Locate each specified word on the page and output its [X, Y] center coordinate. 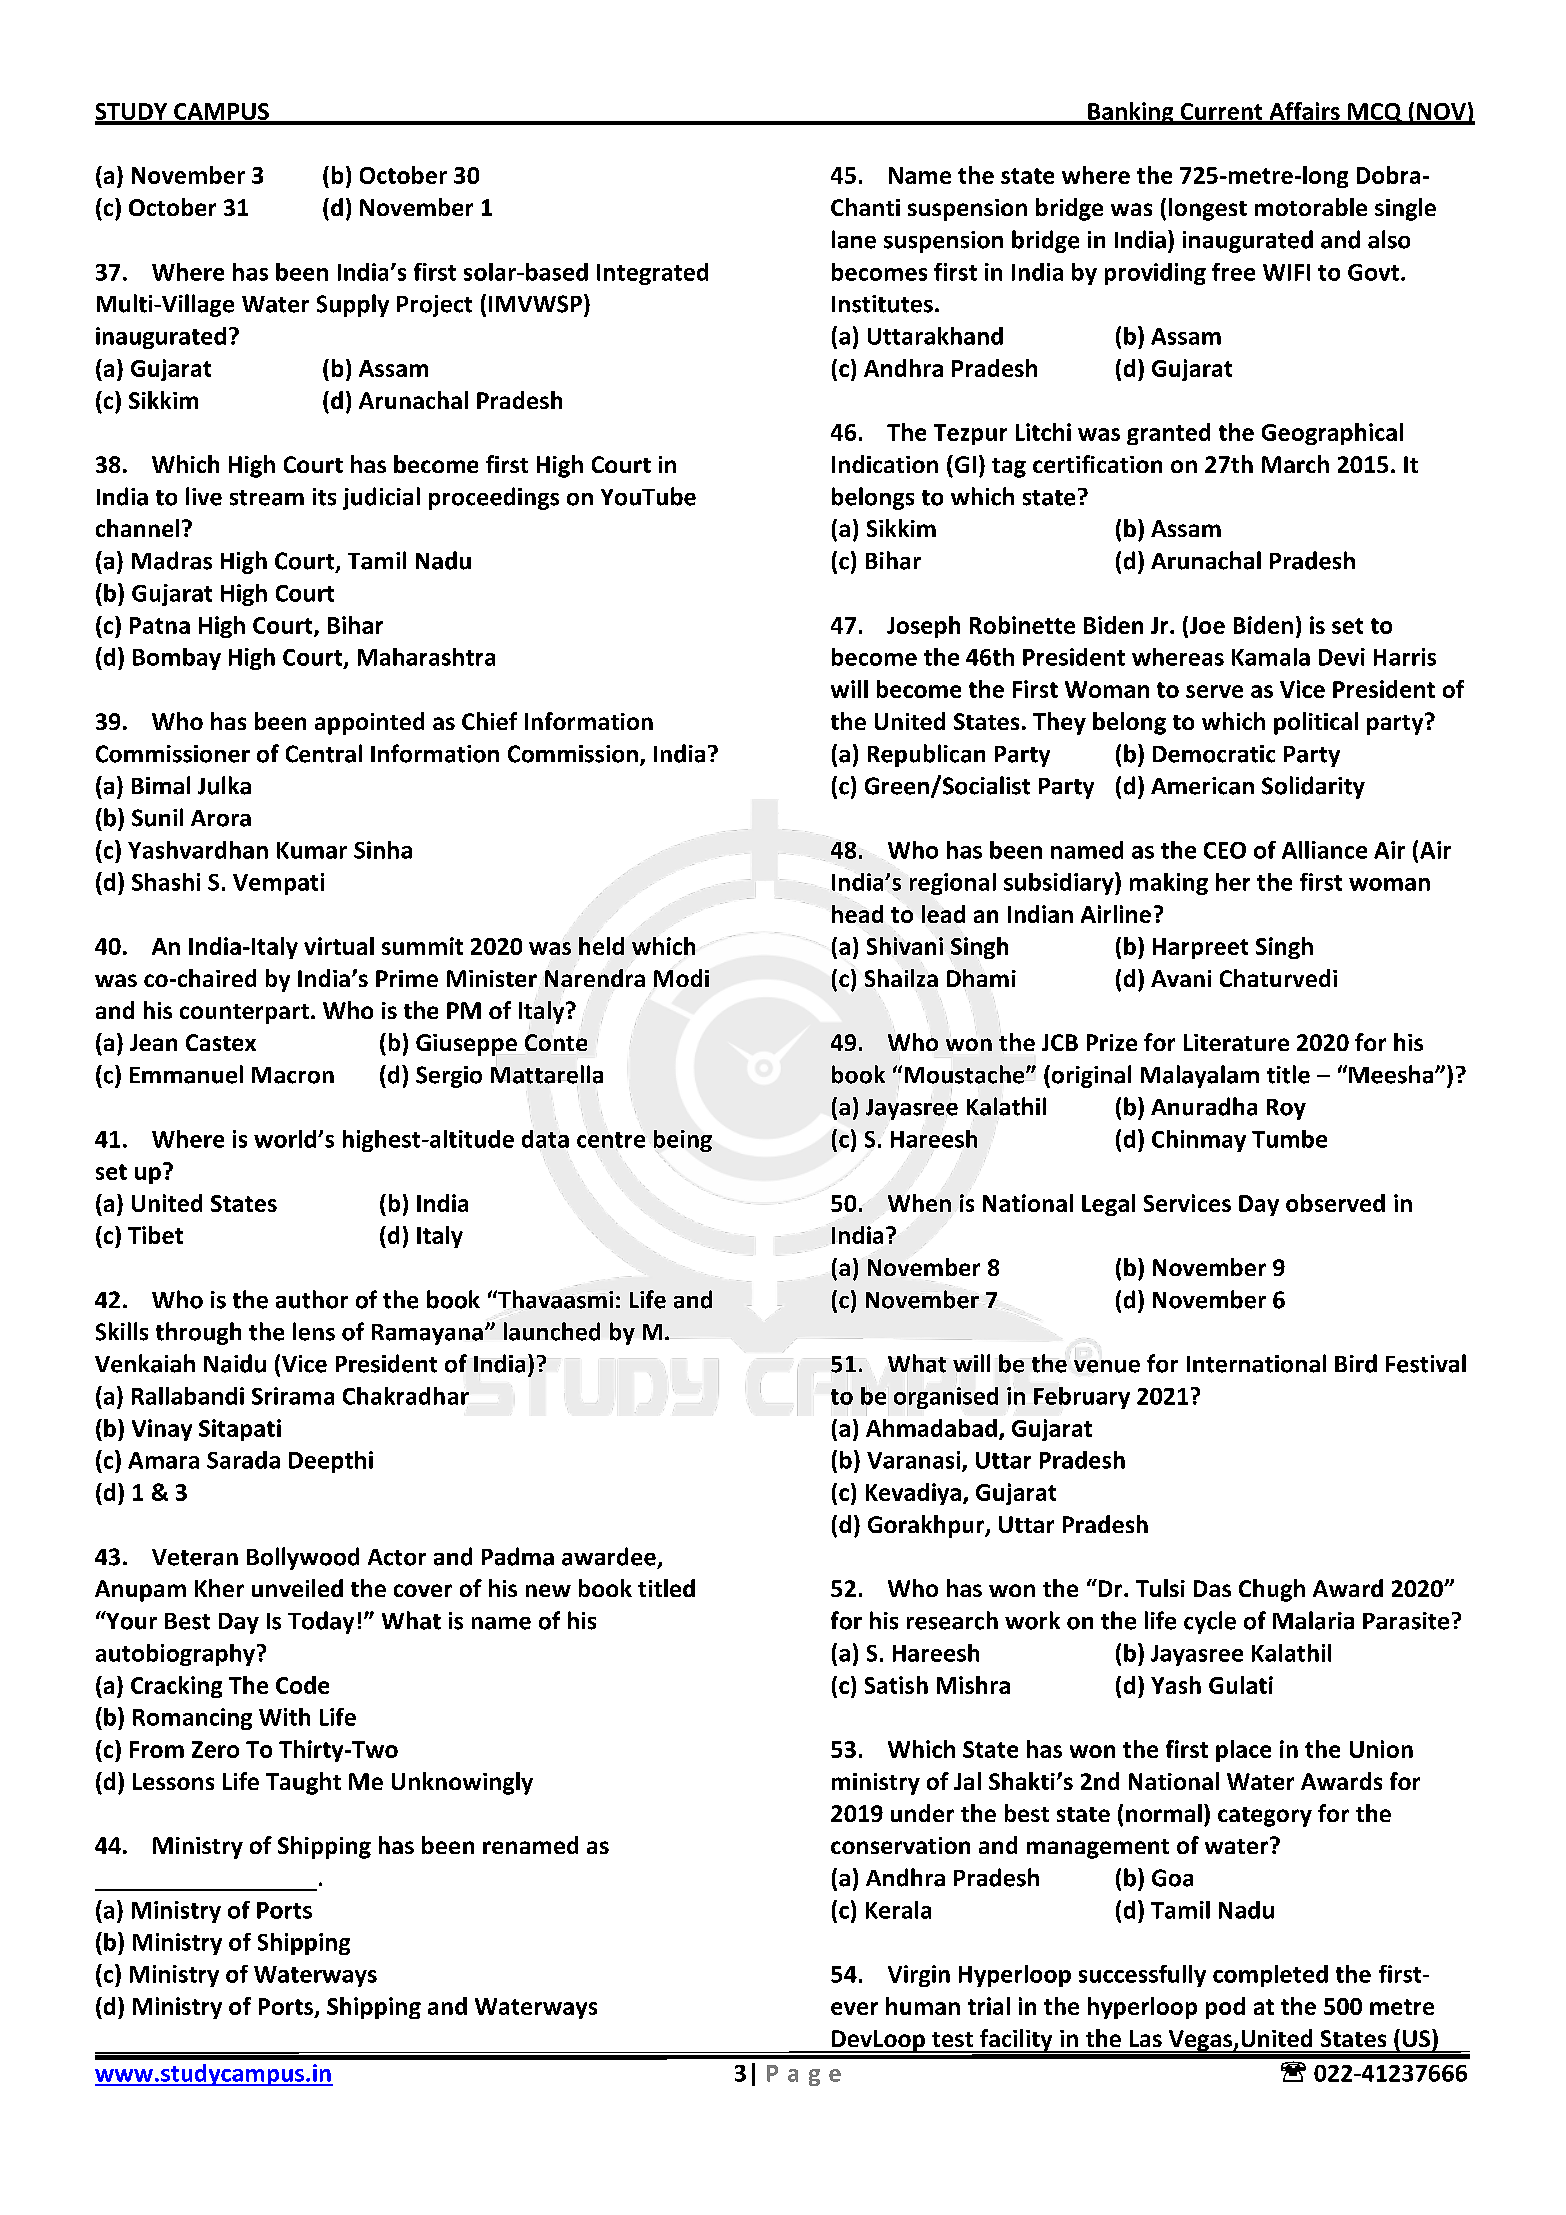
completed [1270, 1976]
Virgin [919, 1976]
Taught [303, 1783]
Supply [353, 305]
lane [854, 239]
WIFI [1286, 272]
